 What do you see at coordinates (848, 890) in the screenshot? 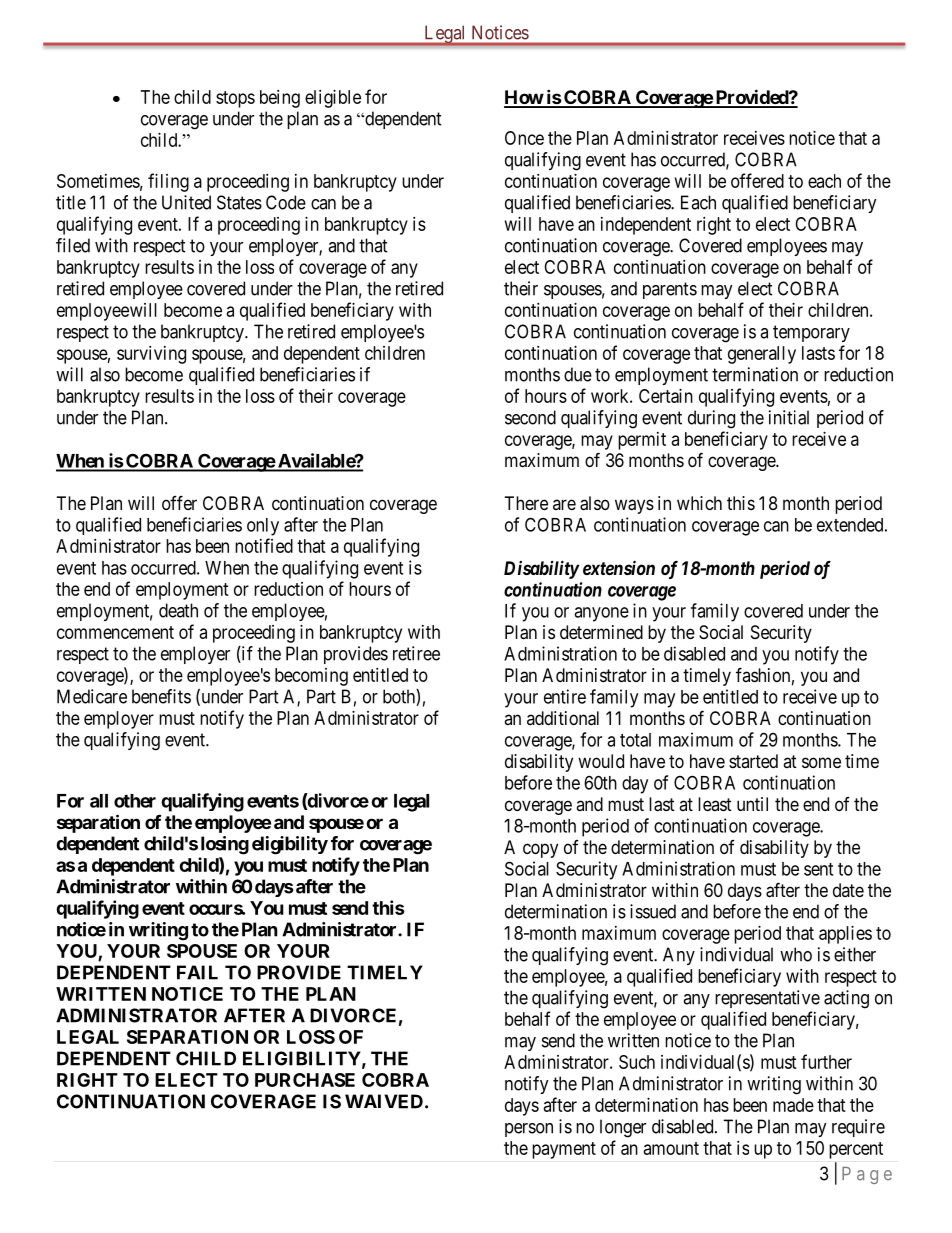
I see `date` at bounding box center [848, 890].
